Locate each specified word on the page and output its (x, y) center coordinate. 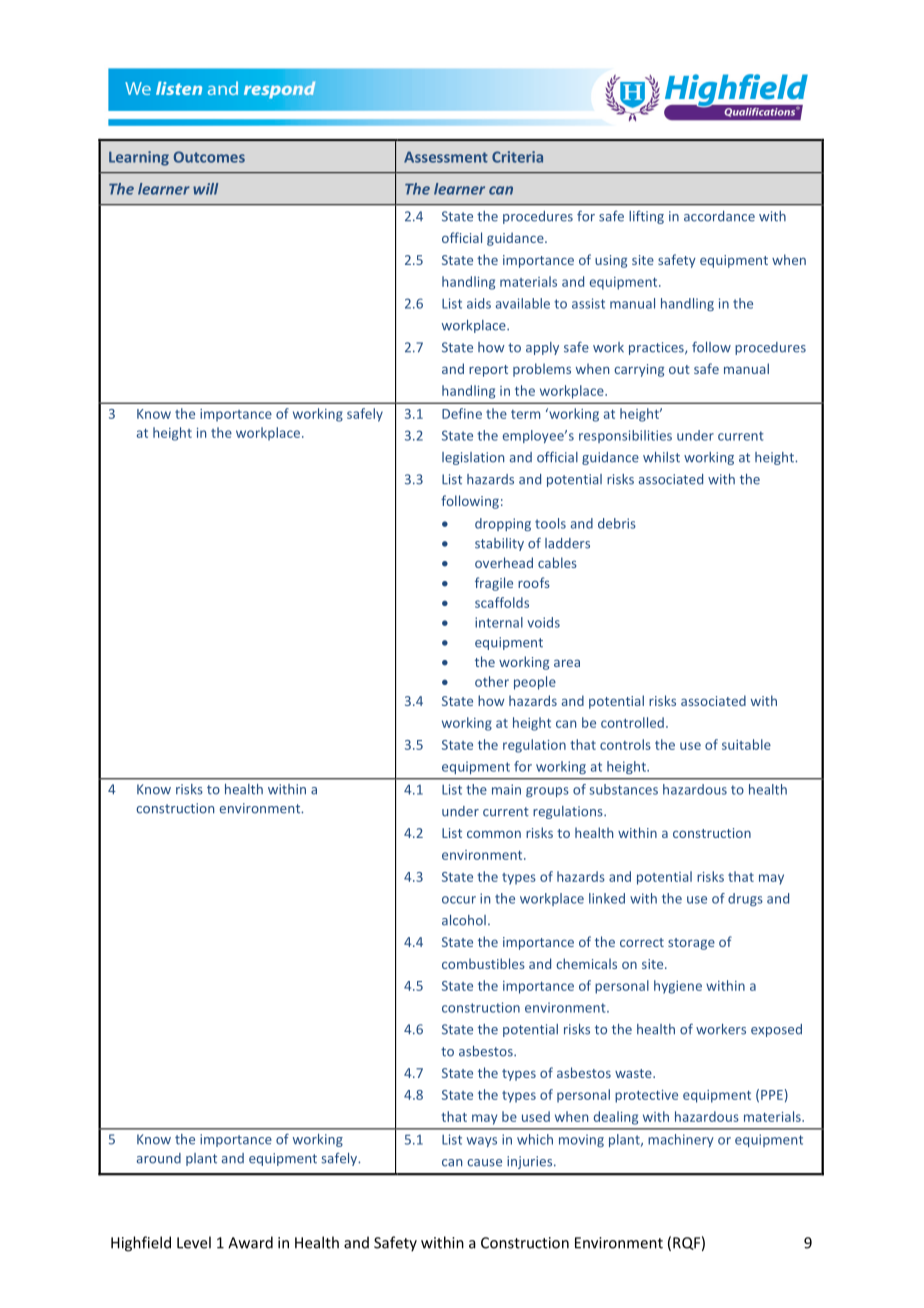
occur (459, 900)
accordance (719, 216)
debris (617, 523)
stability (499, 544)
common (494, 834)
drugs (745, 899)
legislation (473, 458)
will (205, 189)
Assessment (446, 157)
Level (194, 1242)
